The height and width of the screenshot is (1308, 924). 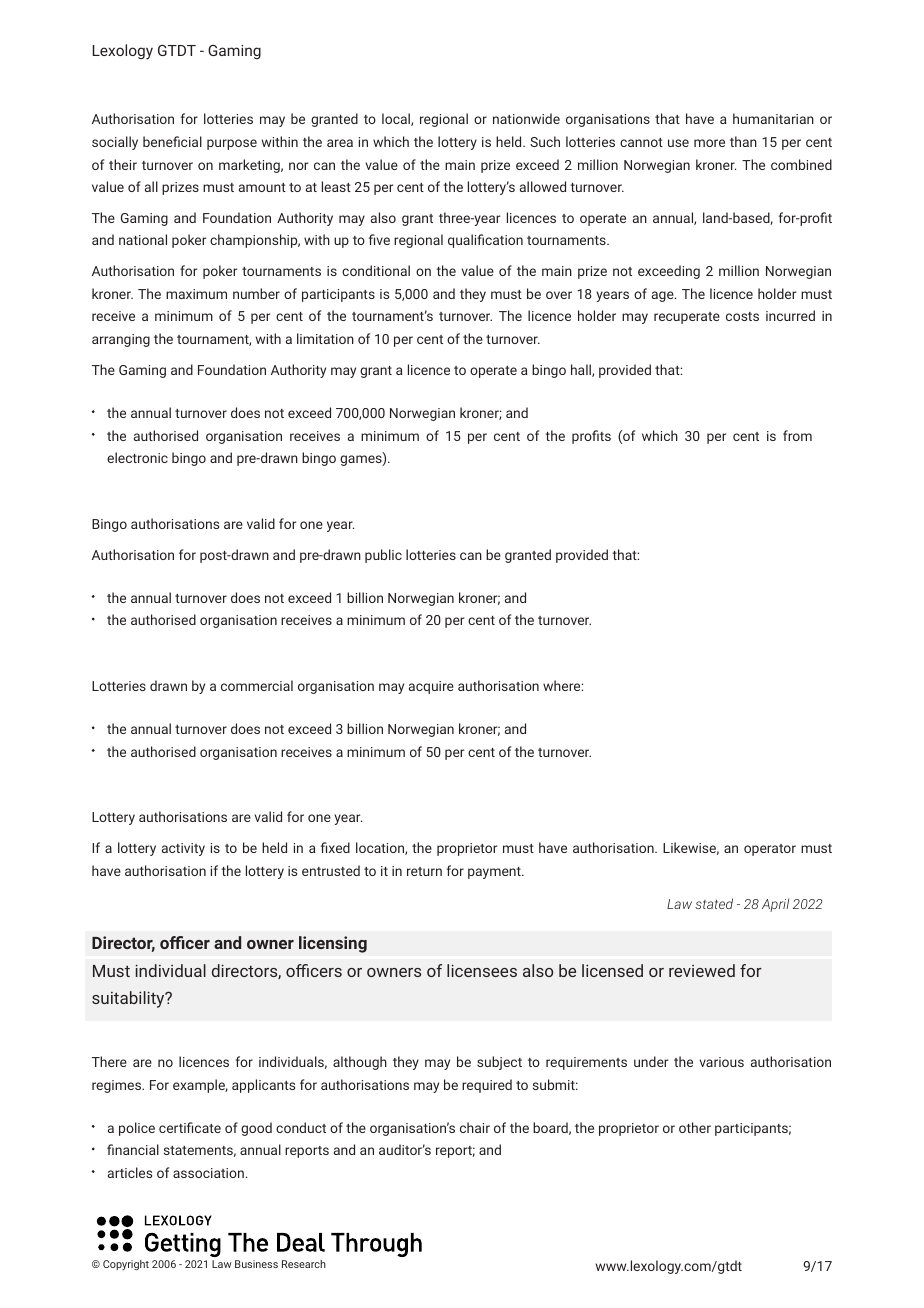 I want to click on commercial, so click(x=257, y=685).
